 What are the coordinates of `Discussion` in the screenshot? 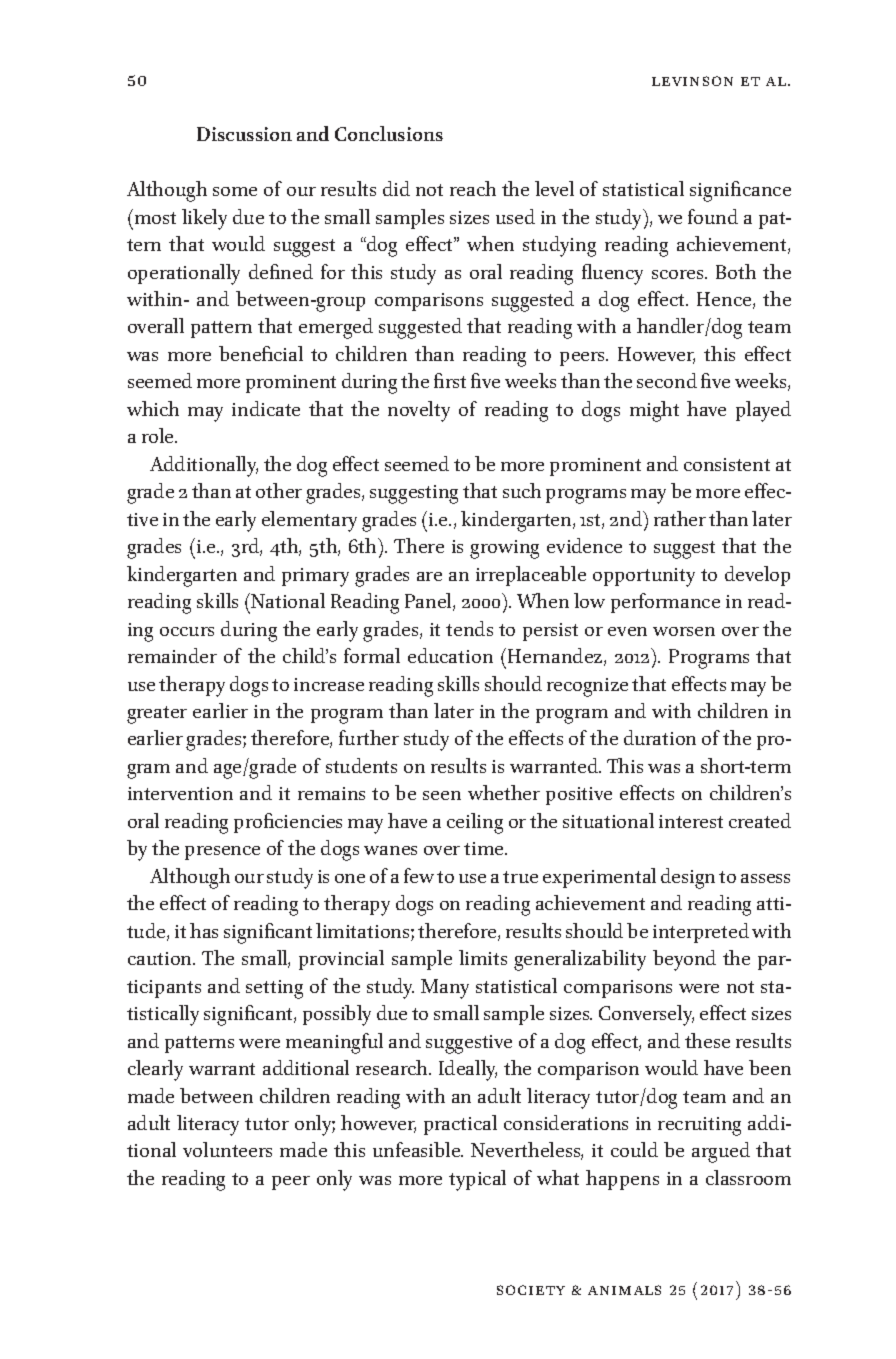 It's located at (244, 134).
